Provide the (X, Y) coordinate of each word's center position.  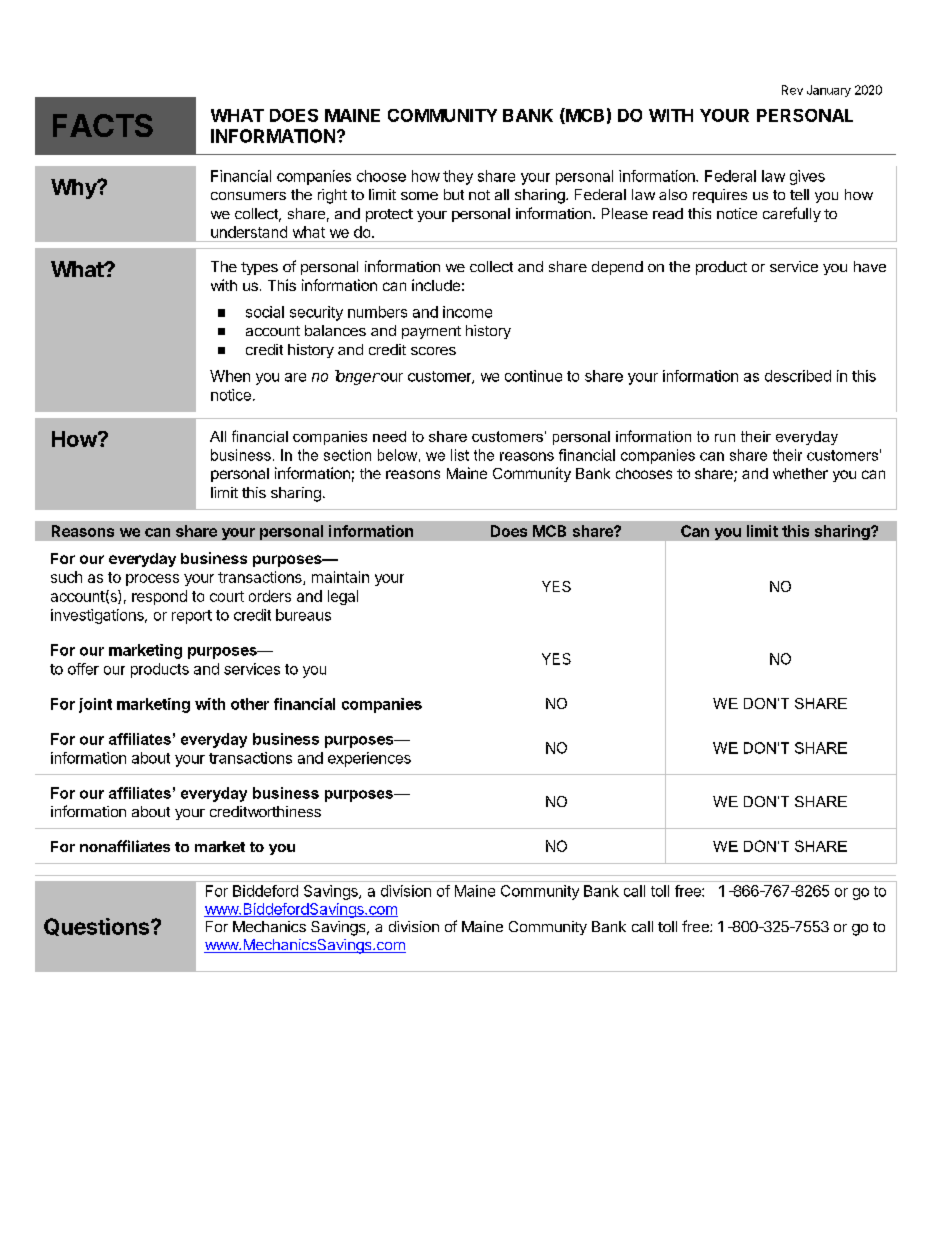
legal (343, 597)
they (458, 177)
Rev (792, 90)
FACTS (103, 125)
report (192, 617)
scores (433, 351)
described (798, 376)
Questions (98, 927)
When (230, 376)
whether (800, 473)
